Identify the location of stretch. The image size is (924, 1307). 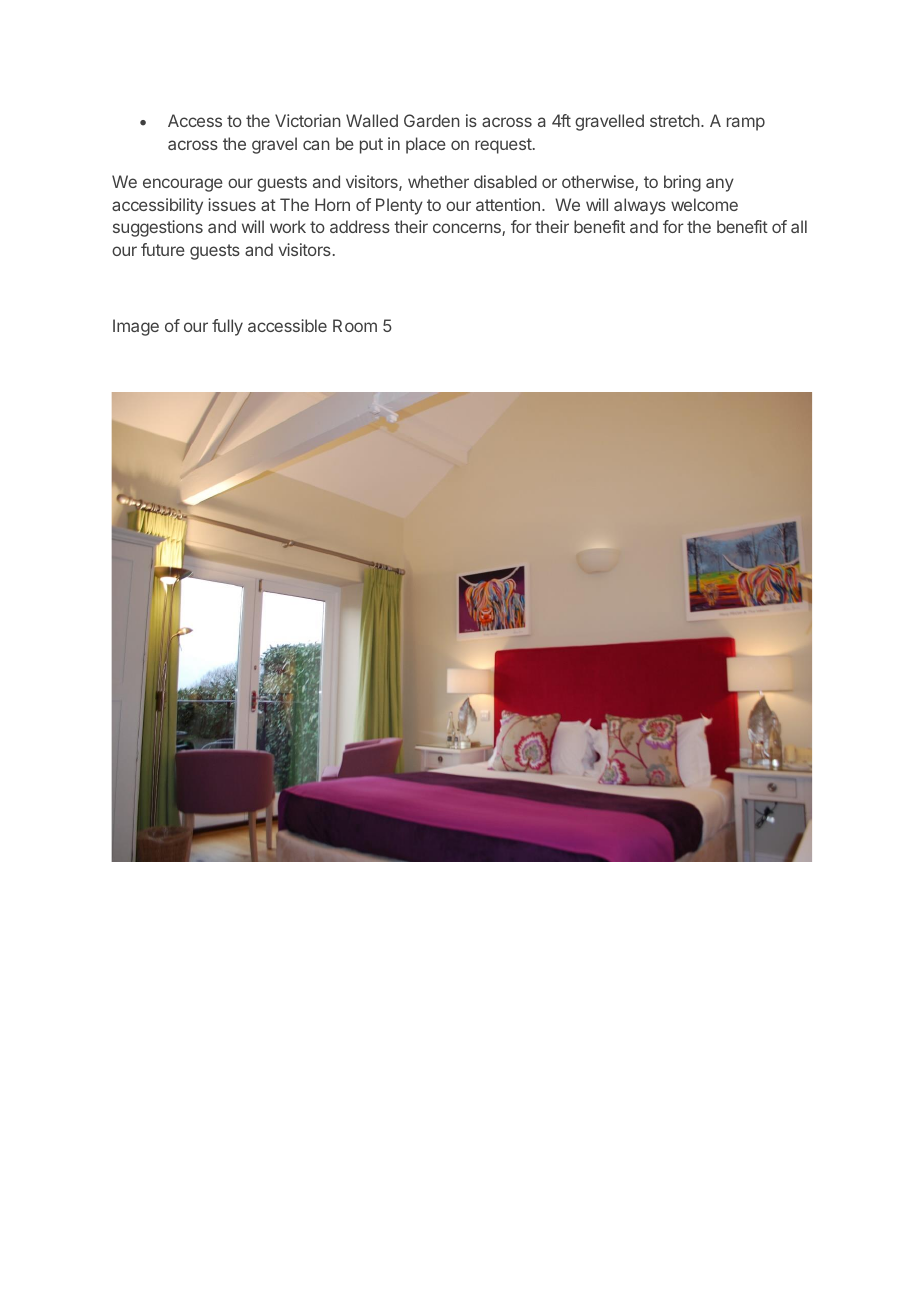
(675, 120).
